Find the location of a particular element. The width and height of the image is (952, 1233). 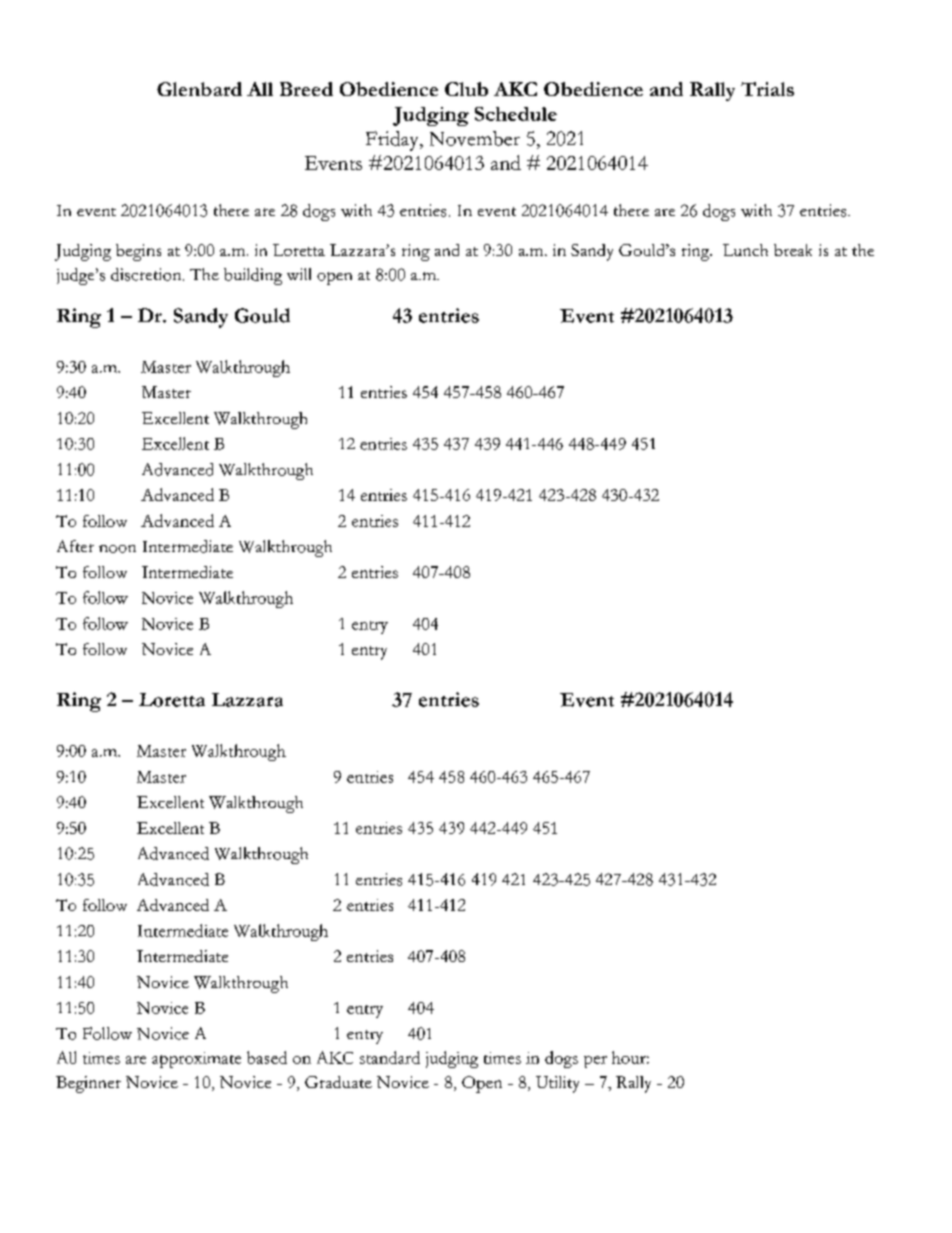

Trials is located at coordinates (767, 89).
